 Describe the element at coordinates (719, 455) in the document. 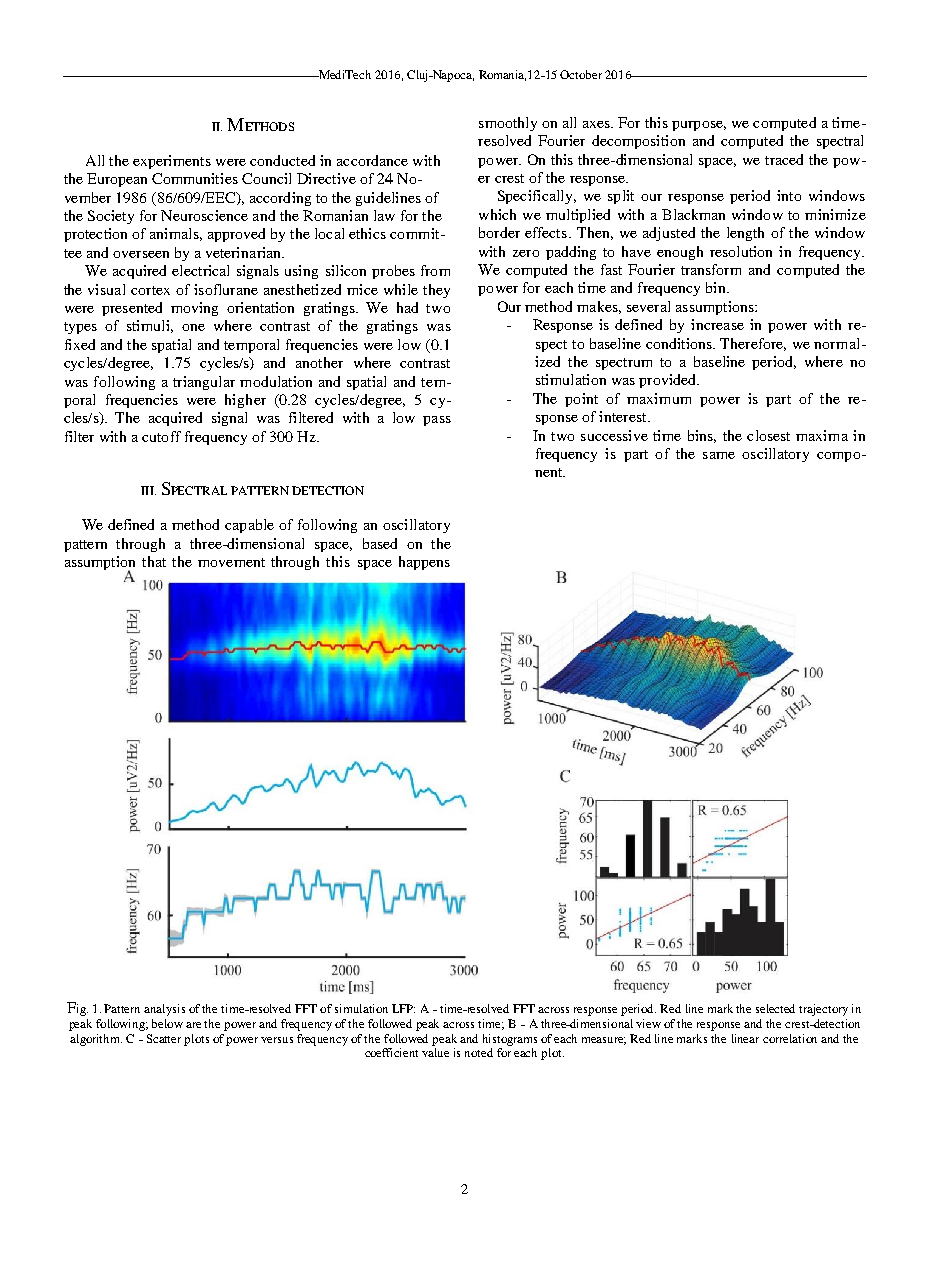

I see `same` at that location.
